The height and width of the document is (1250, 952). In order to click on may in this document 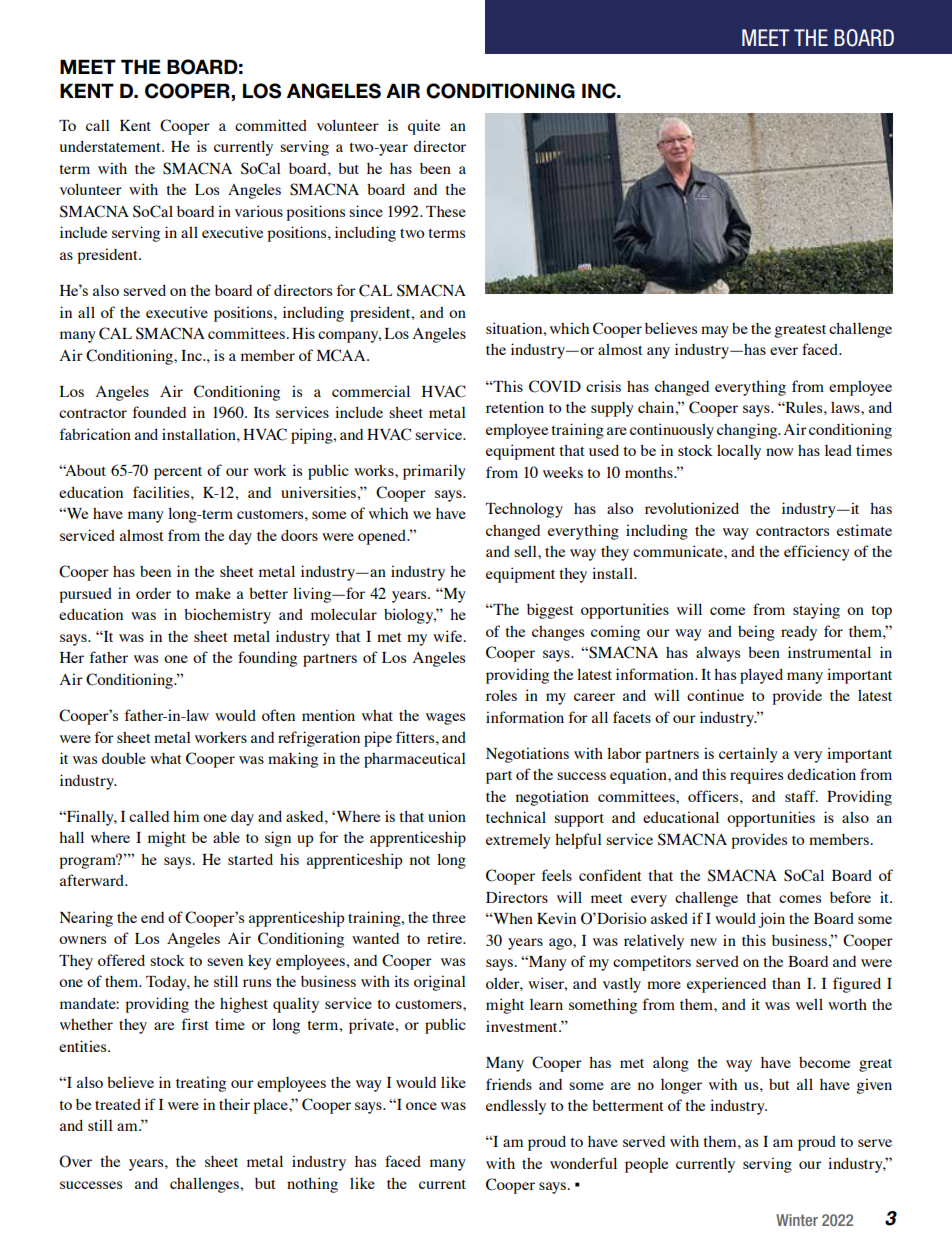, I will do `click(715, 332)`.
